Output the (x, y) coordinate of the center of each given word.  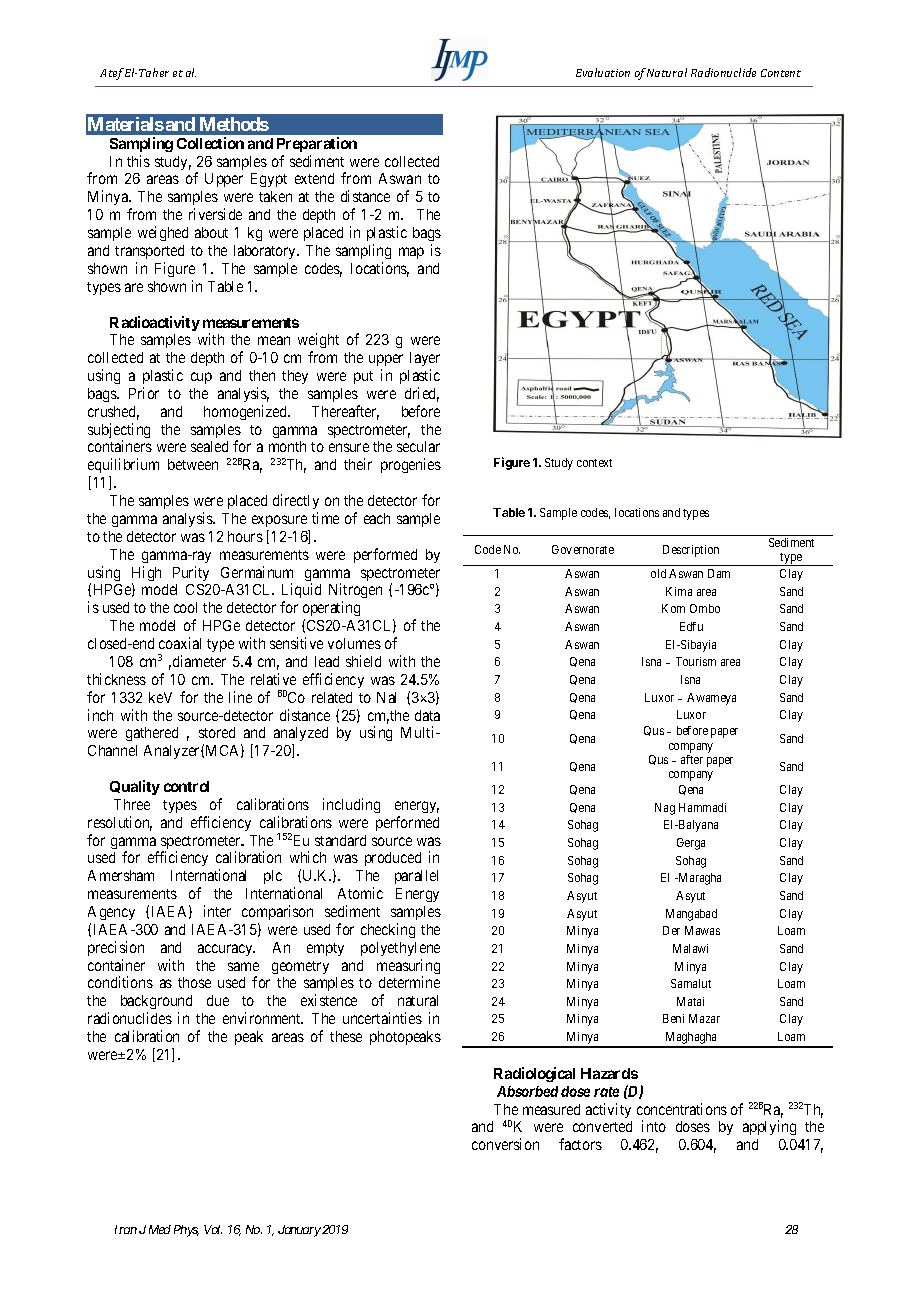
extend (314, 178)
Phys (186, 1231)
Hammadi (702, 807)
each (377, 518)
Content (781, 73)
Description (691, 551)
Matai (690, 1001)
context (594, 463)
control (186, 786)
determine (409, 982)
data (427, 715)
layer (425, 359)
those (194, 982)
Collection (210, 143)
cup (201, 378)
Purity (191, 573)
